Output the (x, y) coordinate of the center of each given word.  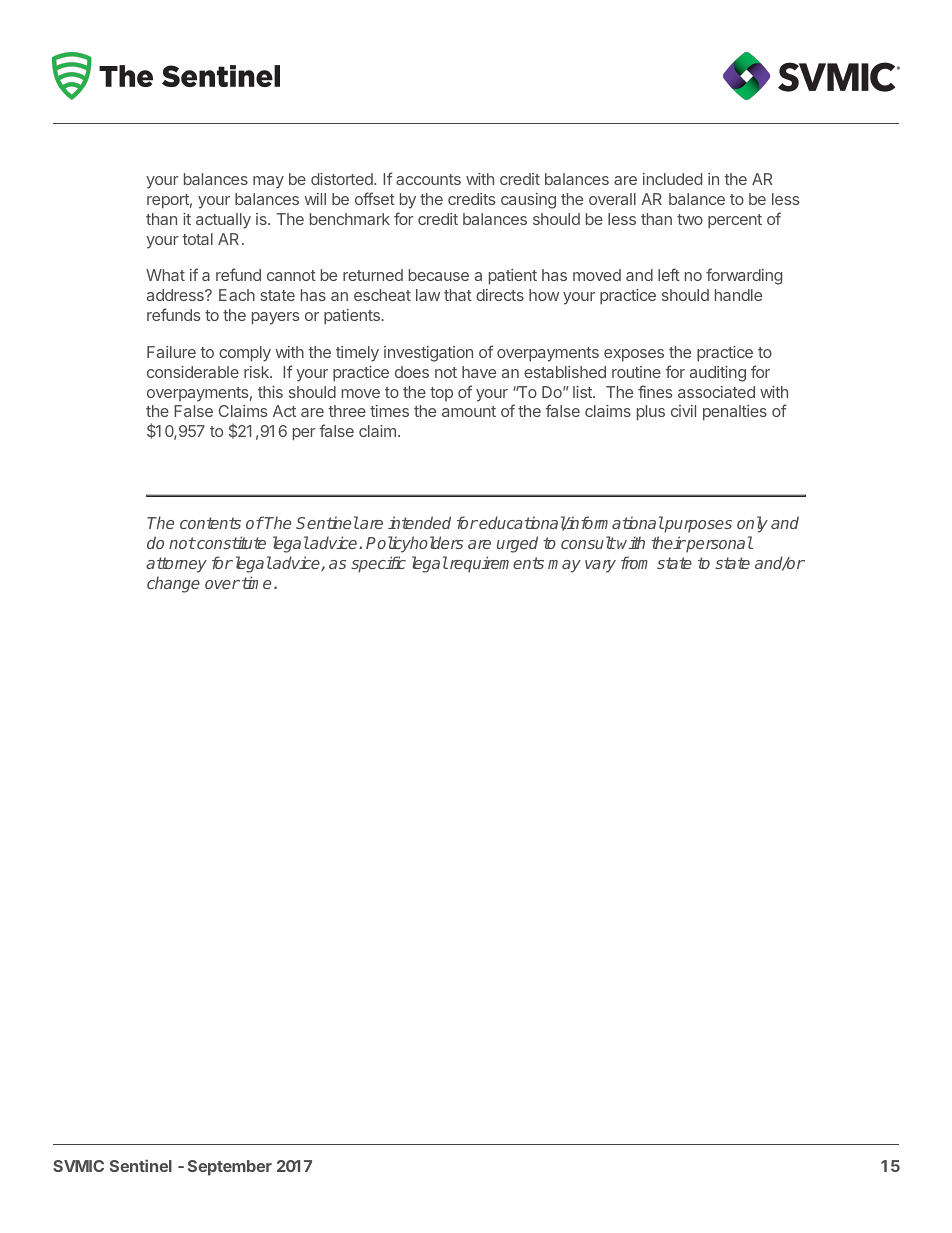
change (173, 584)
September (230, 1168)
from (634, 562)
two (690, 219)
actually (223, 221)
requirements (495, 564)
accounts (428, 179)
